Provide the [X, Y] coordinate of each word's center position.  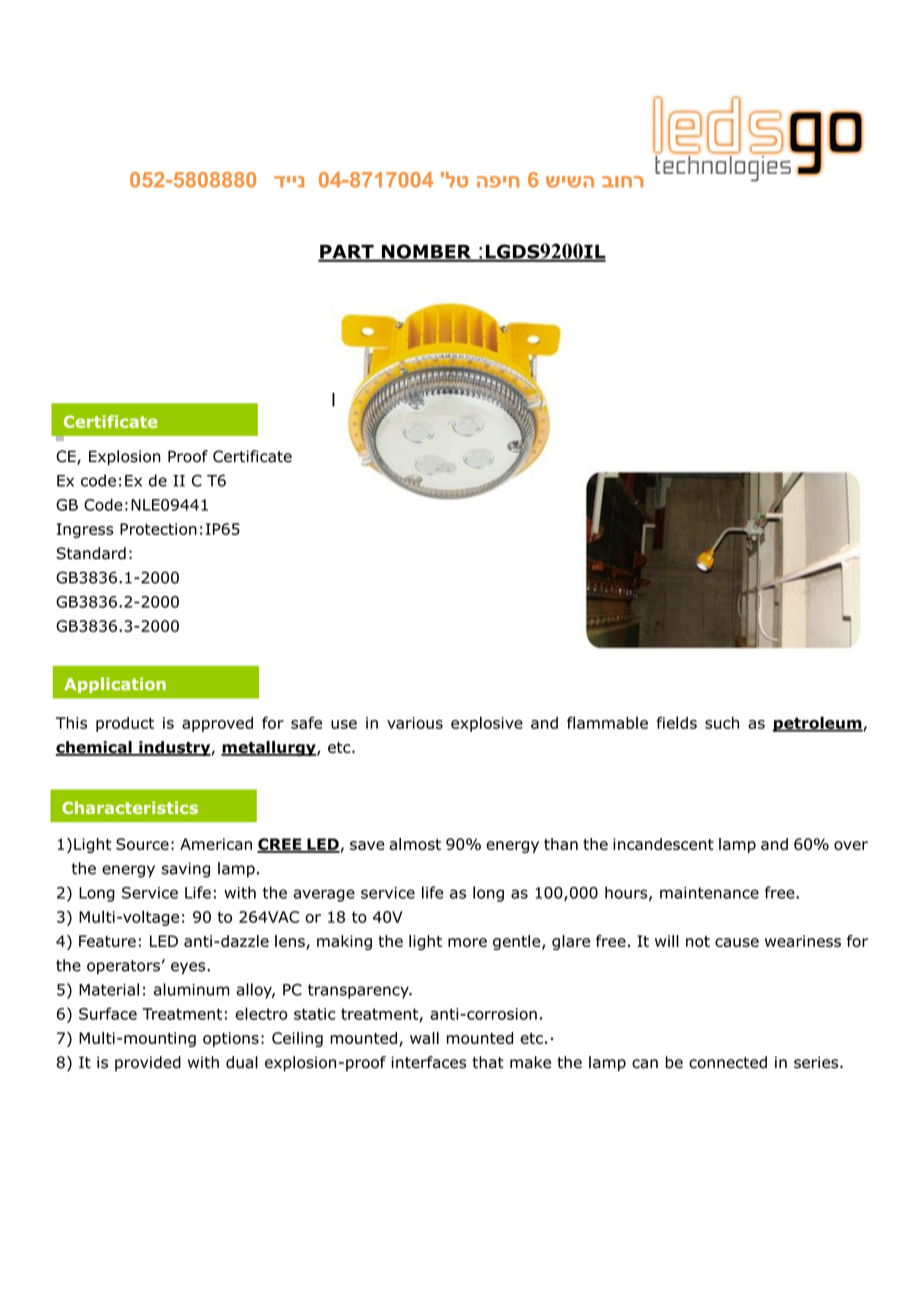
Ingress [85, 530]
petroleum [817, 724]
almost [415, 844]
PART [347, 253]
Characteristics [130, 807]
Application [115, 685]
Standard [91, 553]
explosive [487, 724]
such [722, 723]
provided [148, 1063]
